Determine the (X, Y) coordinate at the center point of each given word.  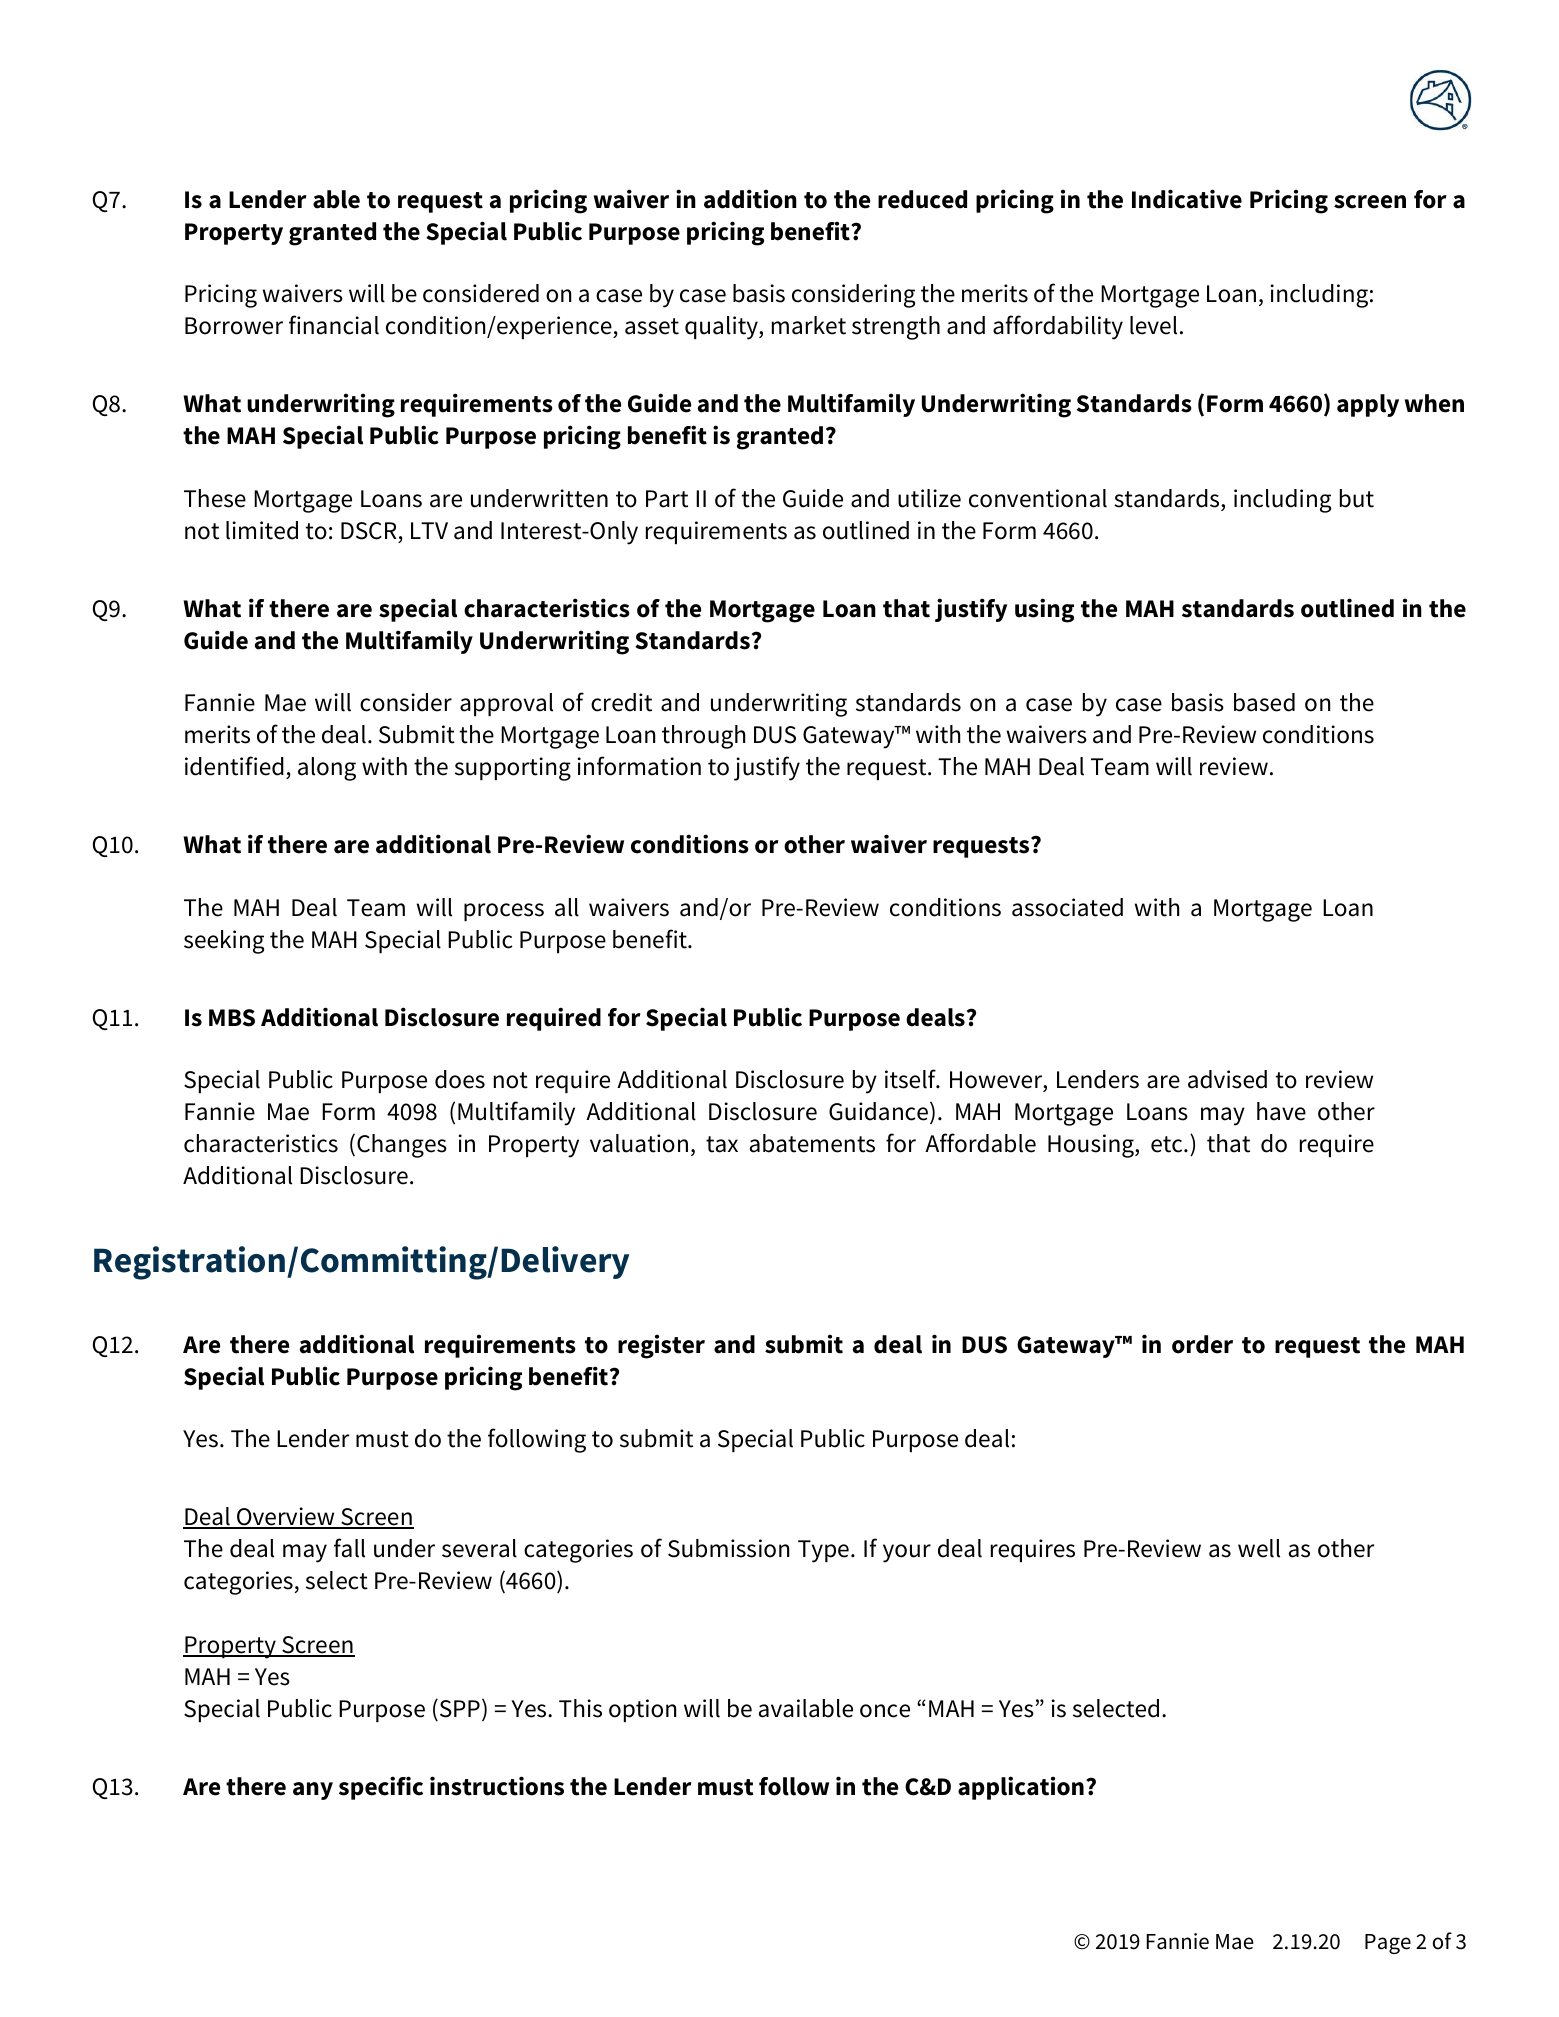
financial (334, 325)
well (1259, 1548)
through (703, 737)
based (1264, 702)
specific (381, 1788)
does (460, 1079)
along (327, 769)
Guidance (878, 1111)
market (809, 325)
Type (823, 1551)
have (1281, 1111)
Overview (286, 1517)
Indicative (1187, 199)
